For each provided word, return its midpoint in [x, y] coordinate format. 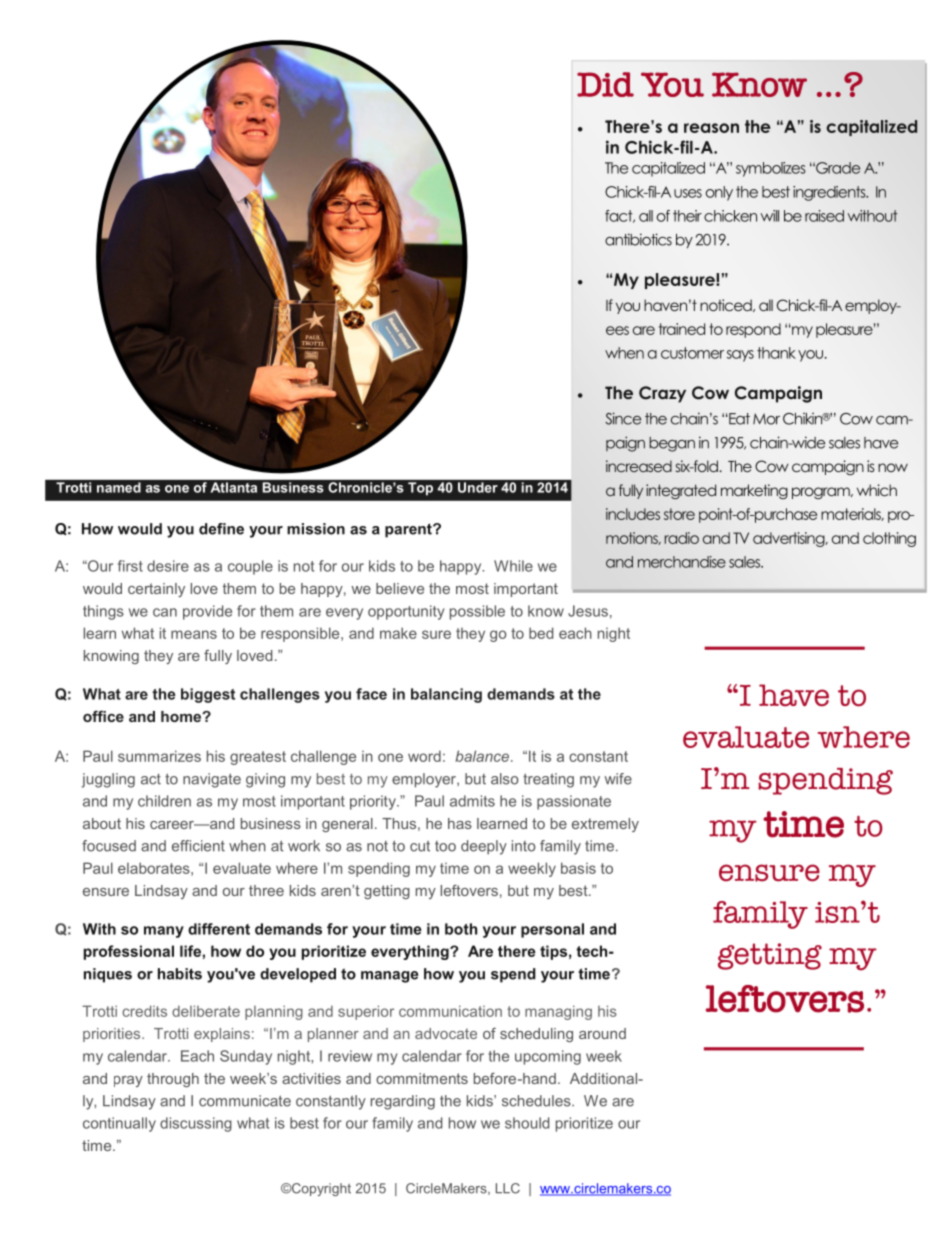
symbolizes [771, 169]
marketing [754, 491]
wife [618, 779]
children [164, 801]
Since [623, 418]
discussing [196, 1124]
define [221, 529]
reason [711, 128]
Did [605, 84]
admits [472, 801]
